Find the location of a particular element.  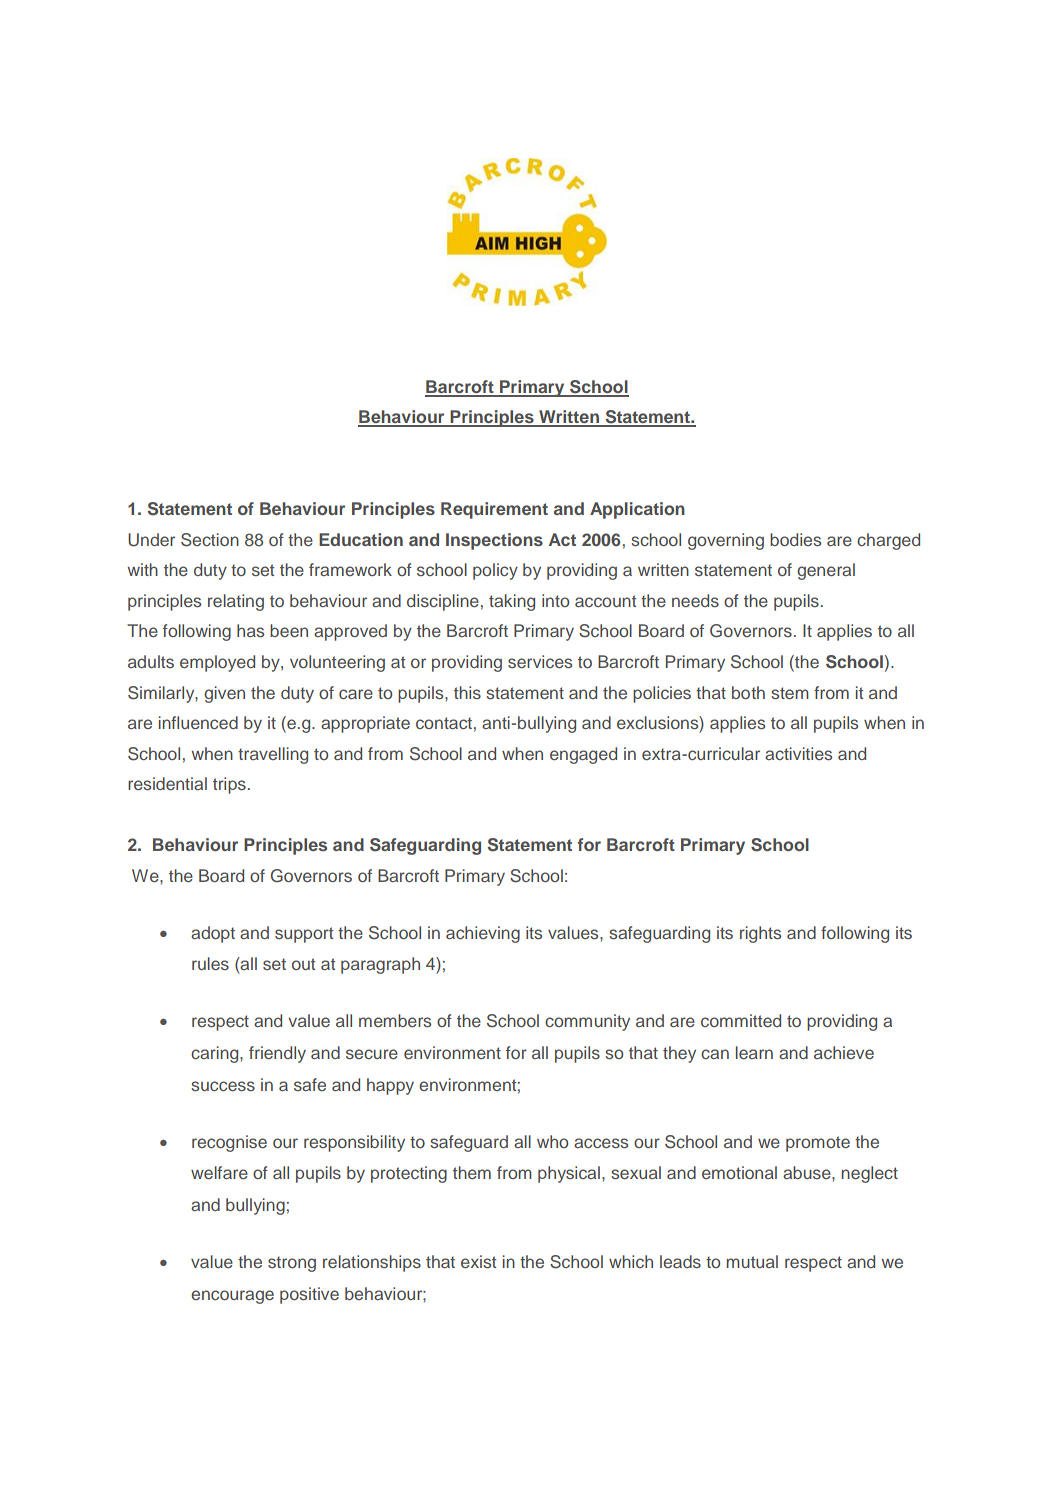

community is located at coordinates (587, 1022).
